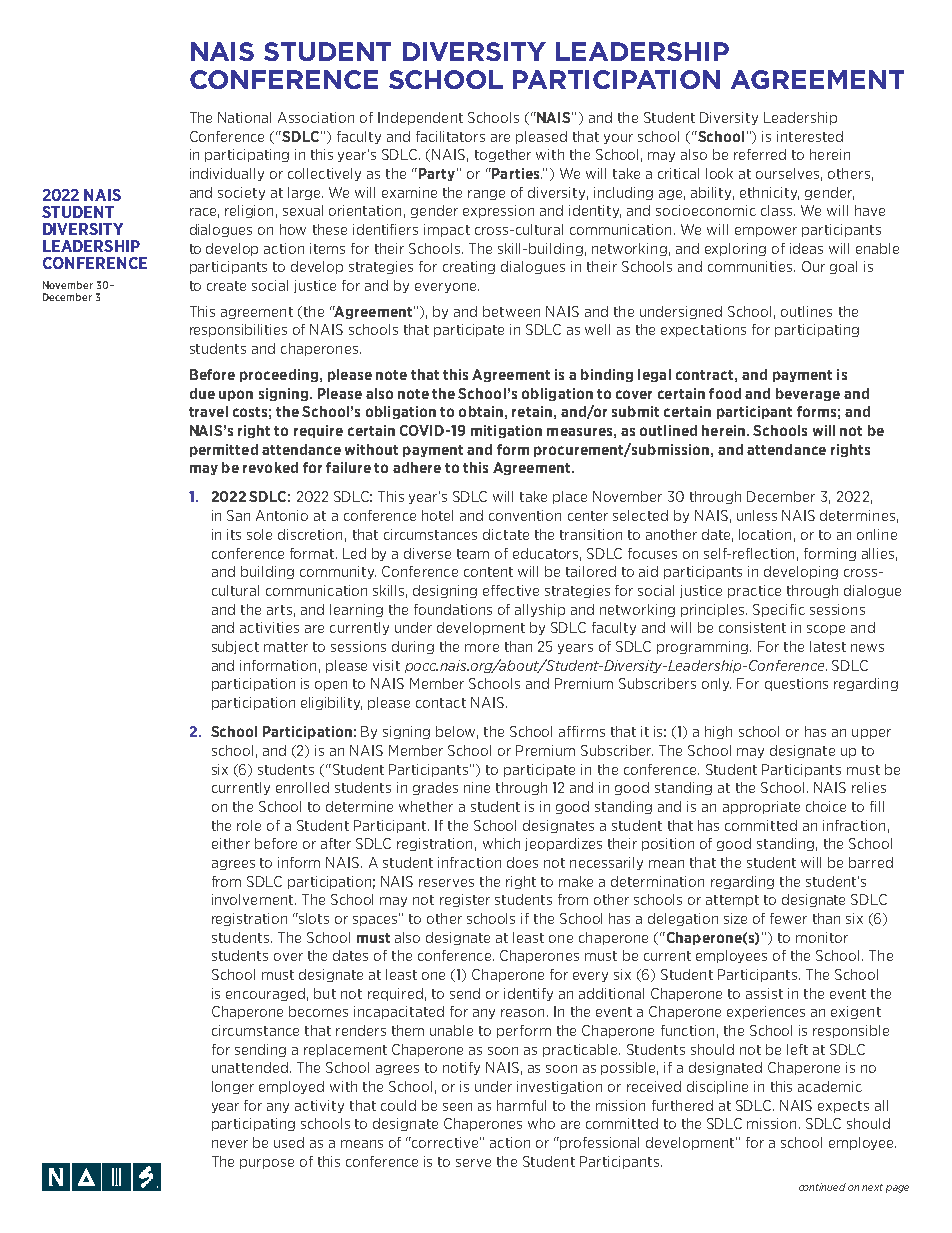 This image has width=952, height=1233. Describe the element at coordinates (286, 647) in the image. I see `matter` at that location.
